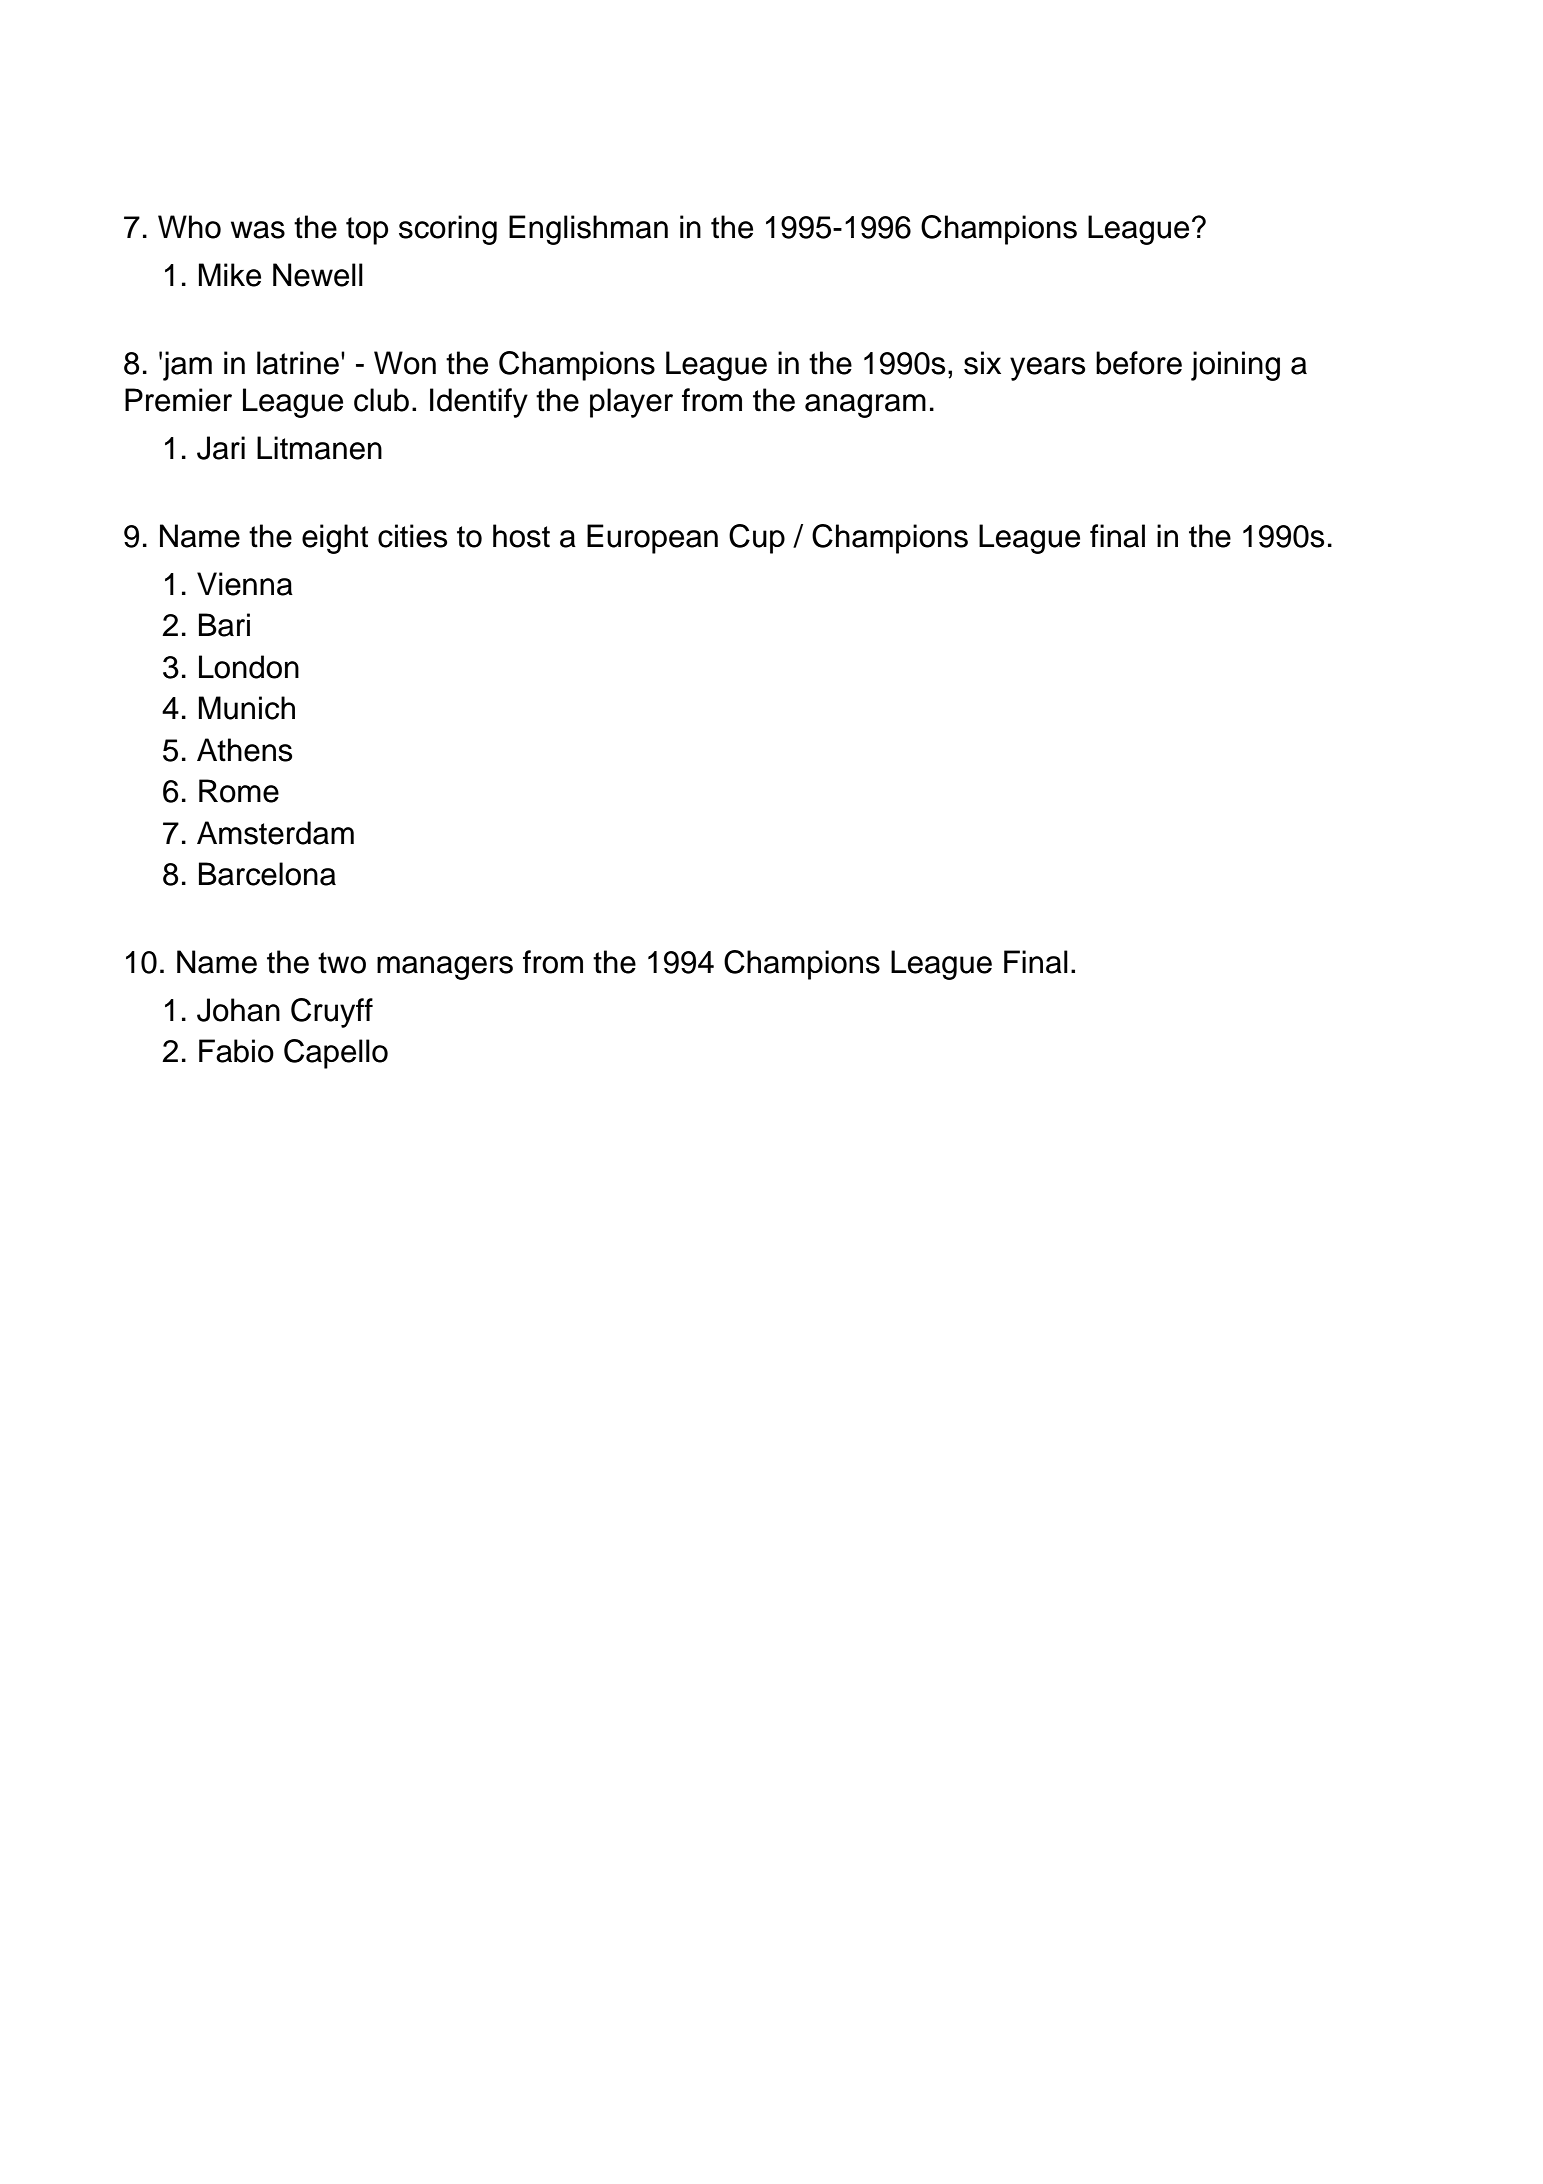  I want to click on Cruyff, so click(332, 1013).
